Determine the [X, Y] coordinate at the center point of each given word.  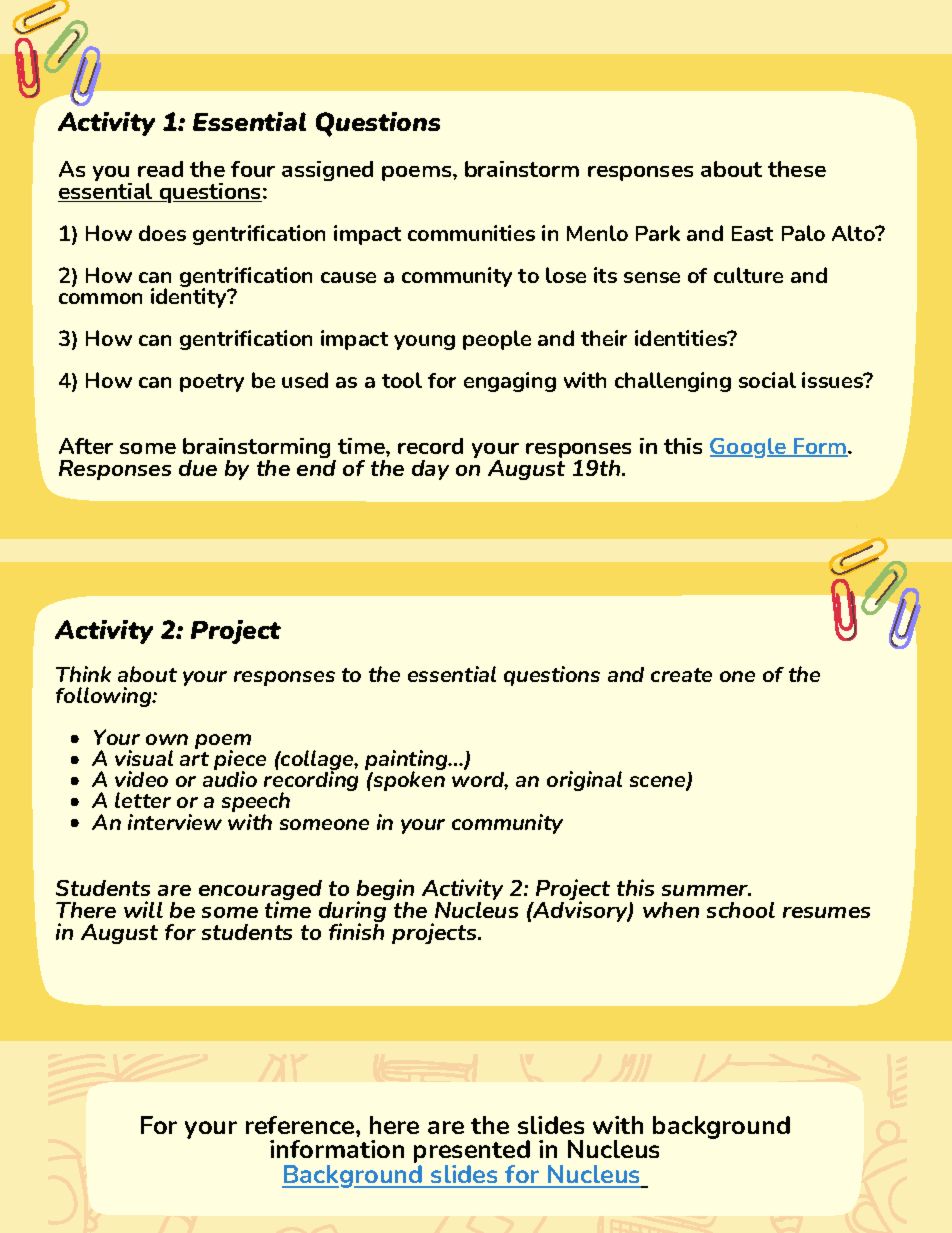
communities [471, 233]
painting [407, 762]
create [681, 675]
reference [301, 1125]
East [752, 233]
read [160, 169]
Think [83, 674]
